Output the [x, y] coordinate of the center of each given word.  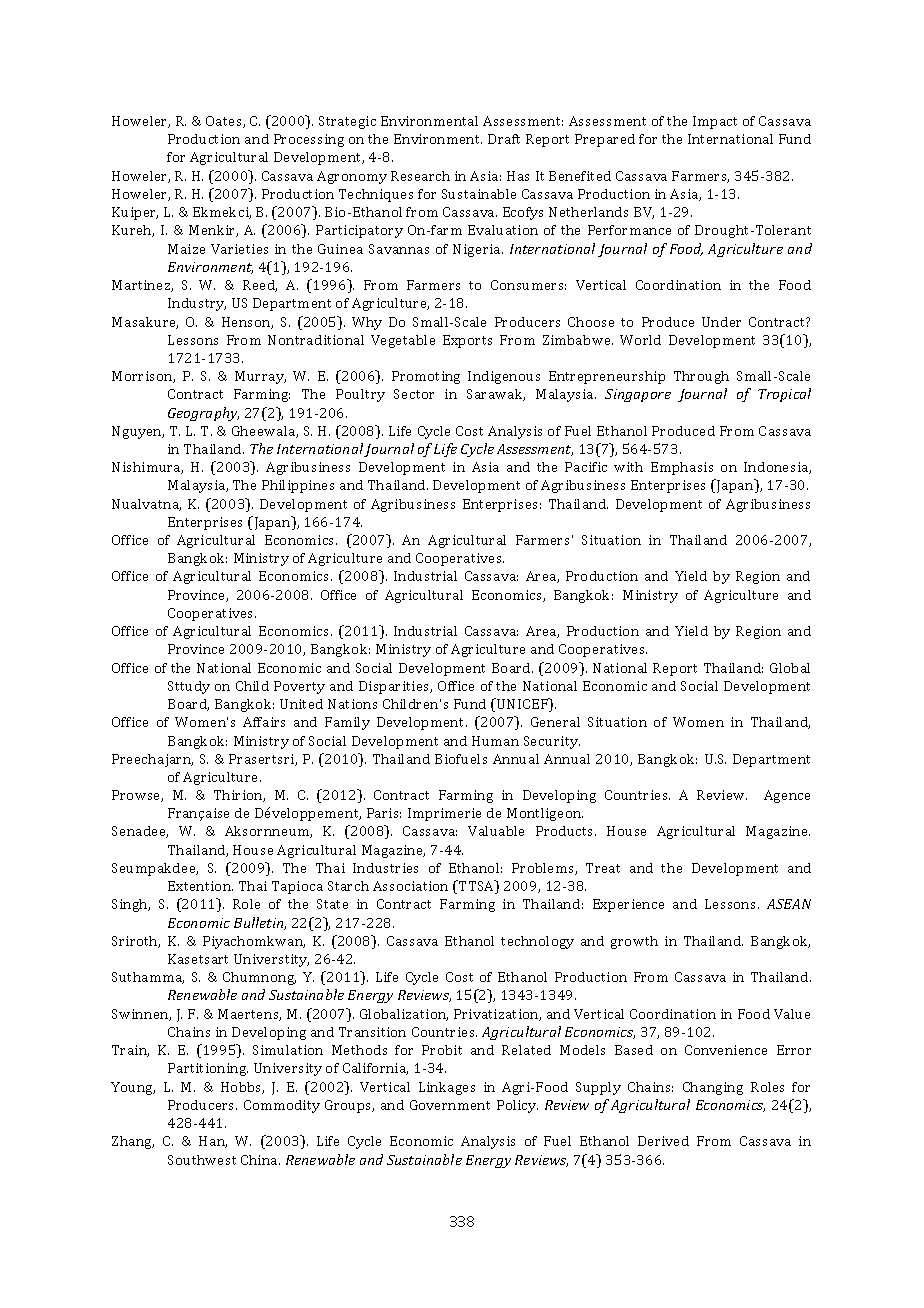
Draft [504, 139]
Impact [715, 122]
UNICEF [522, 705]
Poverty [299, 687]
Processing [309, 140]
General [555, 722]
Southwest [202, 1160]
